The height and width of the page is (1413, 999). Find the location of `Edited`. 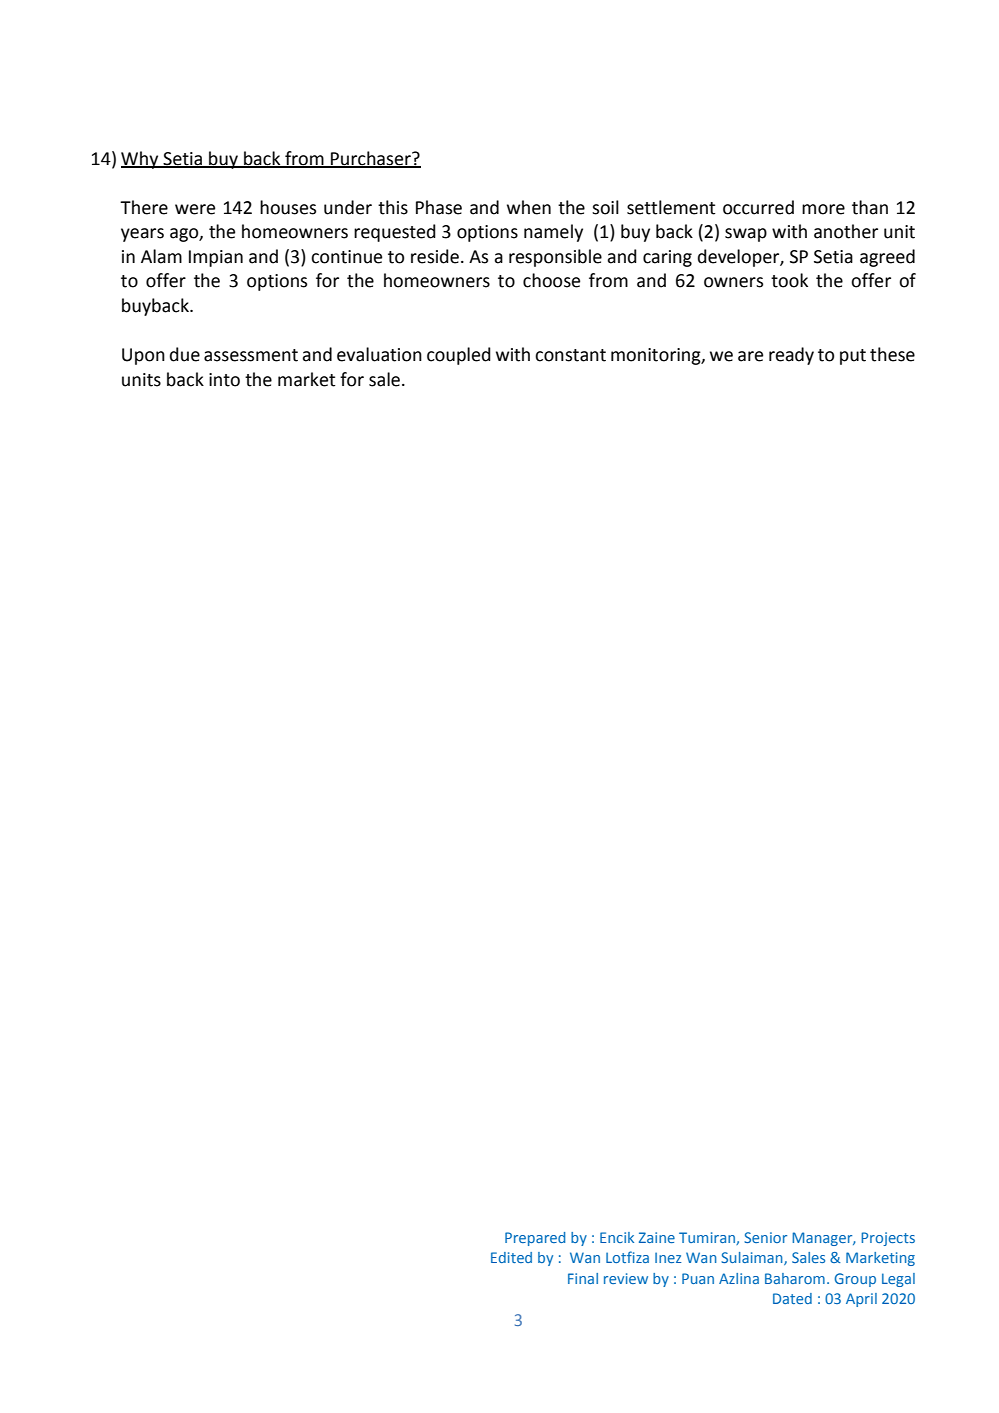

Edited is located at coordinates (511, 1257).
